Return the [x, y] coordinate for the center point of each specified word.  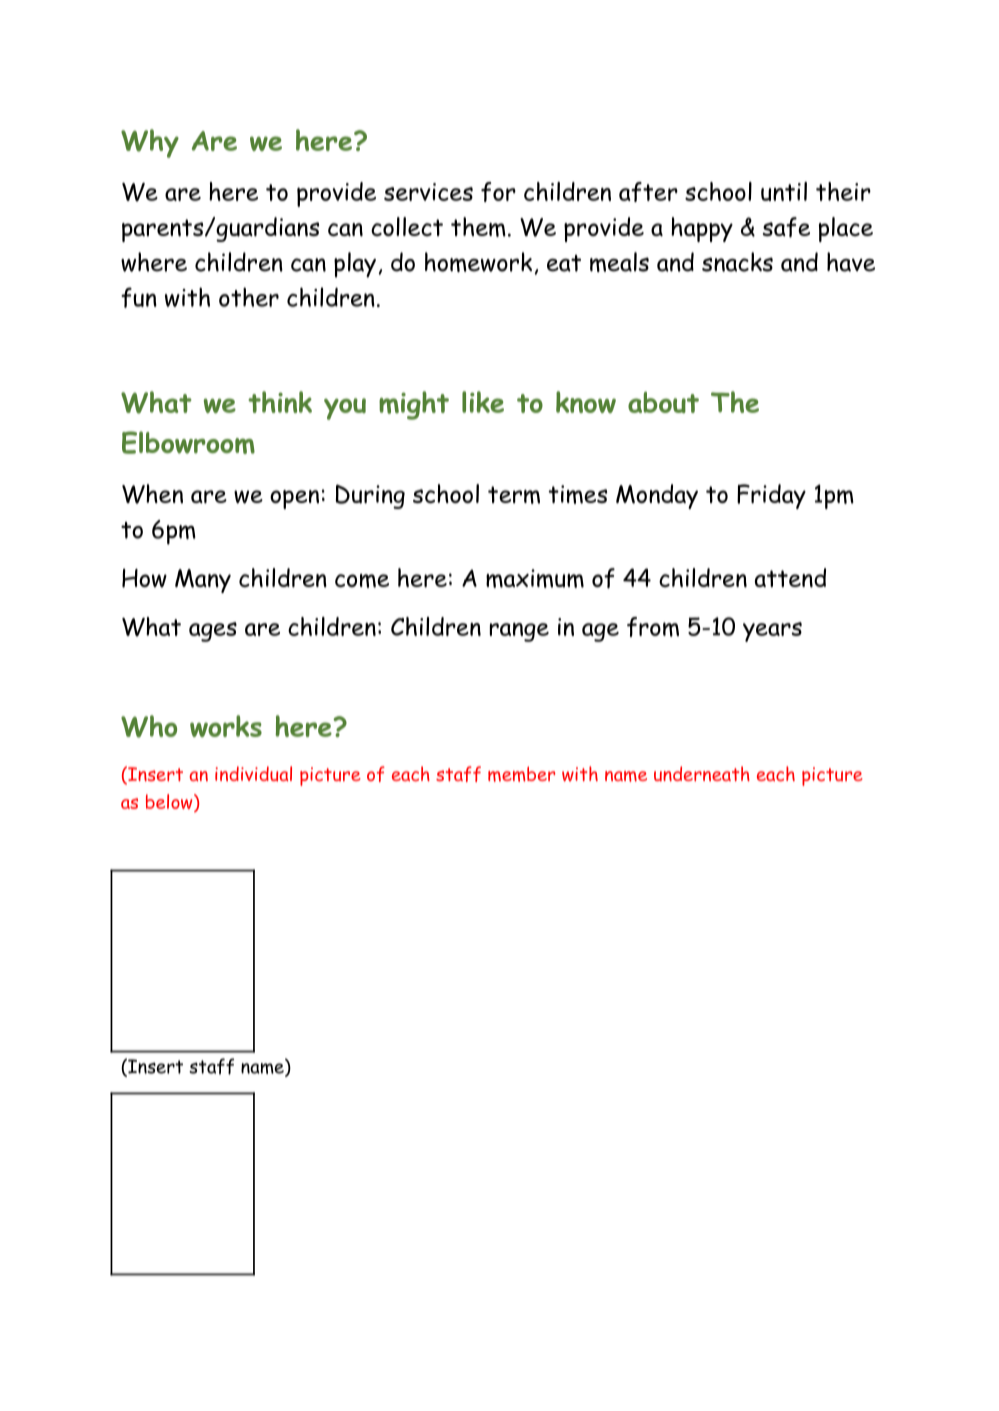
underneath [702, 774]
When [152, 494]
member [521, 774]
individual [253, 774]
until [784, 191]
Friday [771, 496]
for [498, 192]
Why [150, 143]
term [514, 495]
